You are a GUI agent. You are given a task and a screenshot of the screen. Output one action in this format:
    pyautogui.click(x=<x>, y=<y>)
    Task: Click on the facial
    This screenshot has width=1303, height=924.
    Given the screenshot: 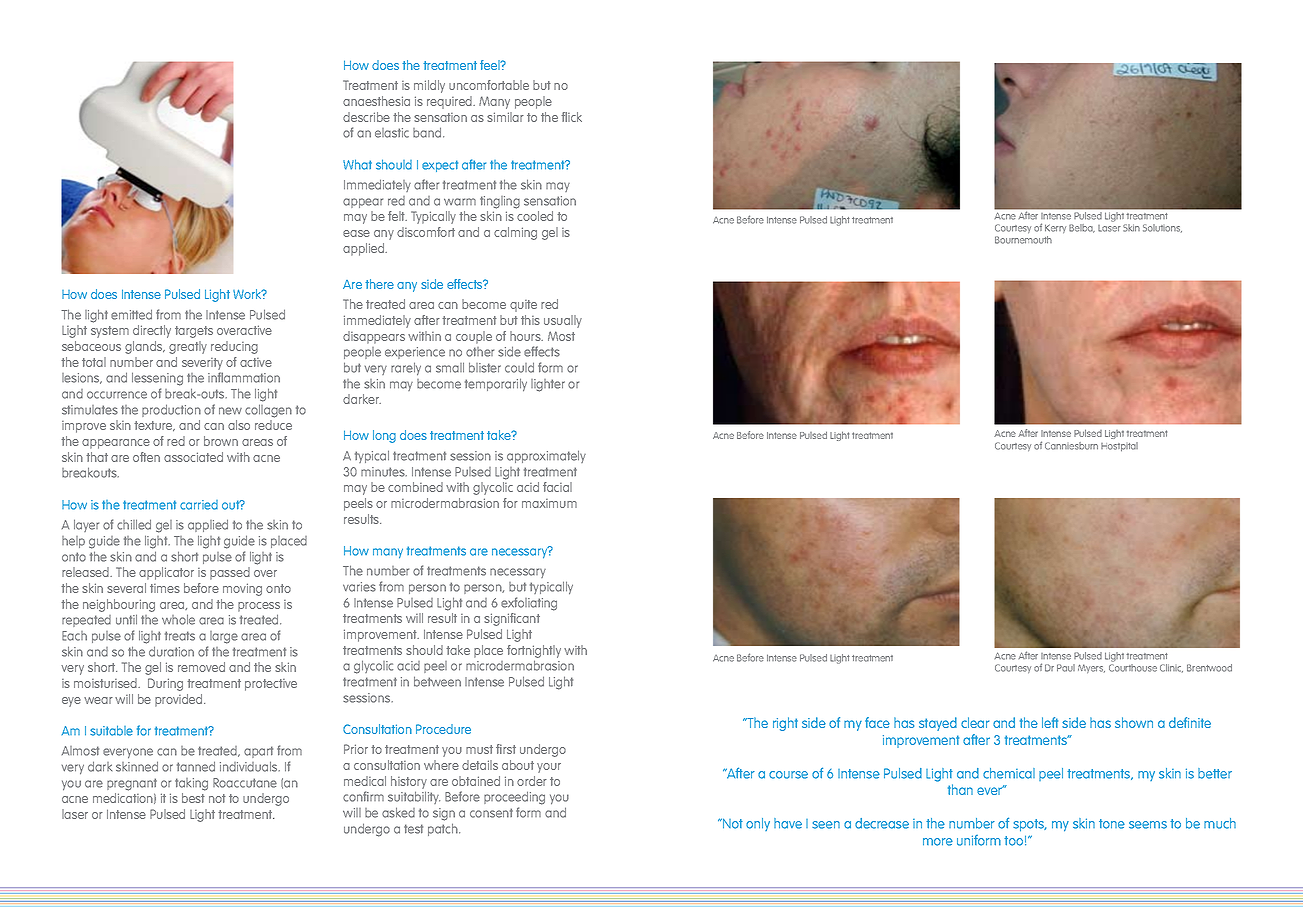 What is the action you would take?
    pyautogui.click(x=557, y=487)
